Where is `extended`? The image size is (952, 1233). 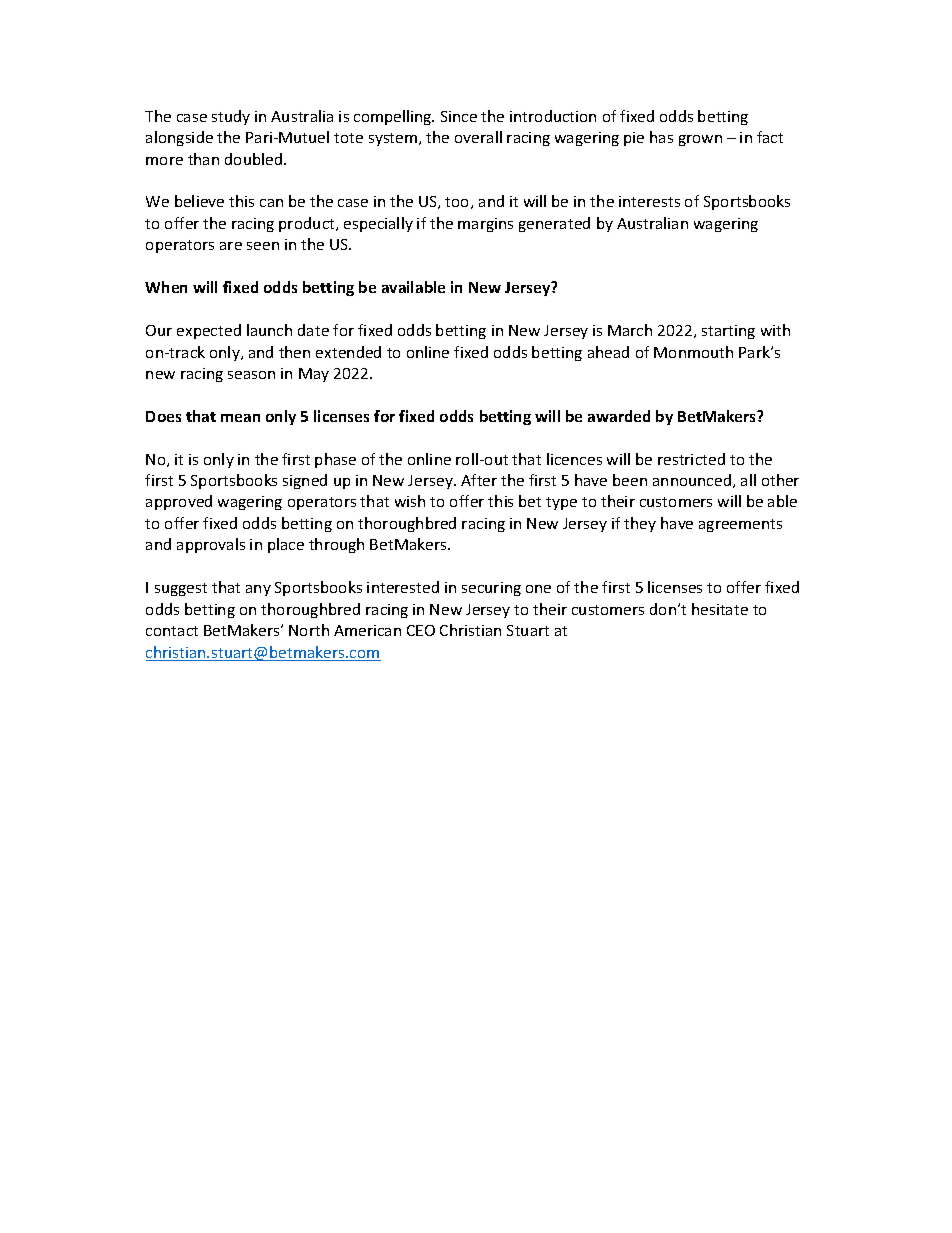
extended is located at coordinates (348, 352).
